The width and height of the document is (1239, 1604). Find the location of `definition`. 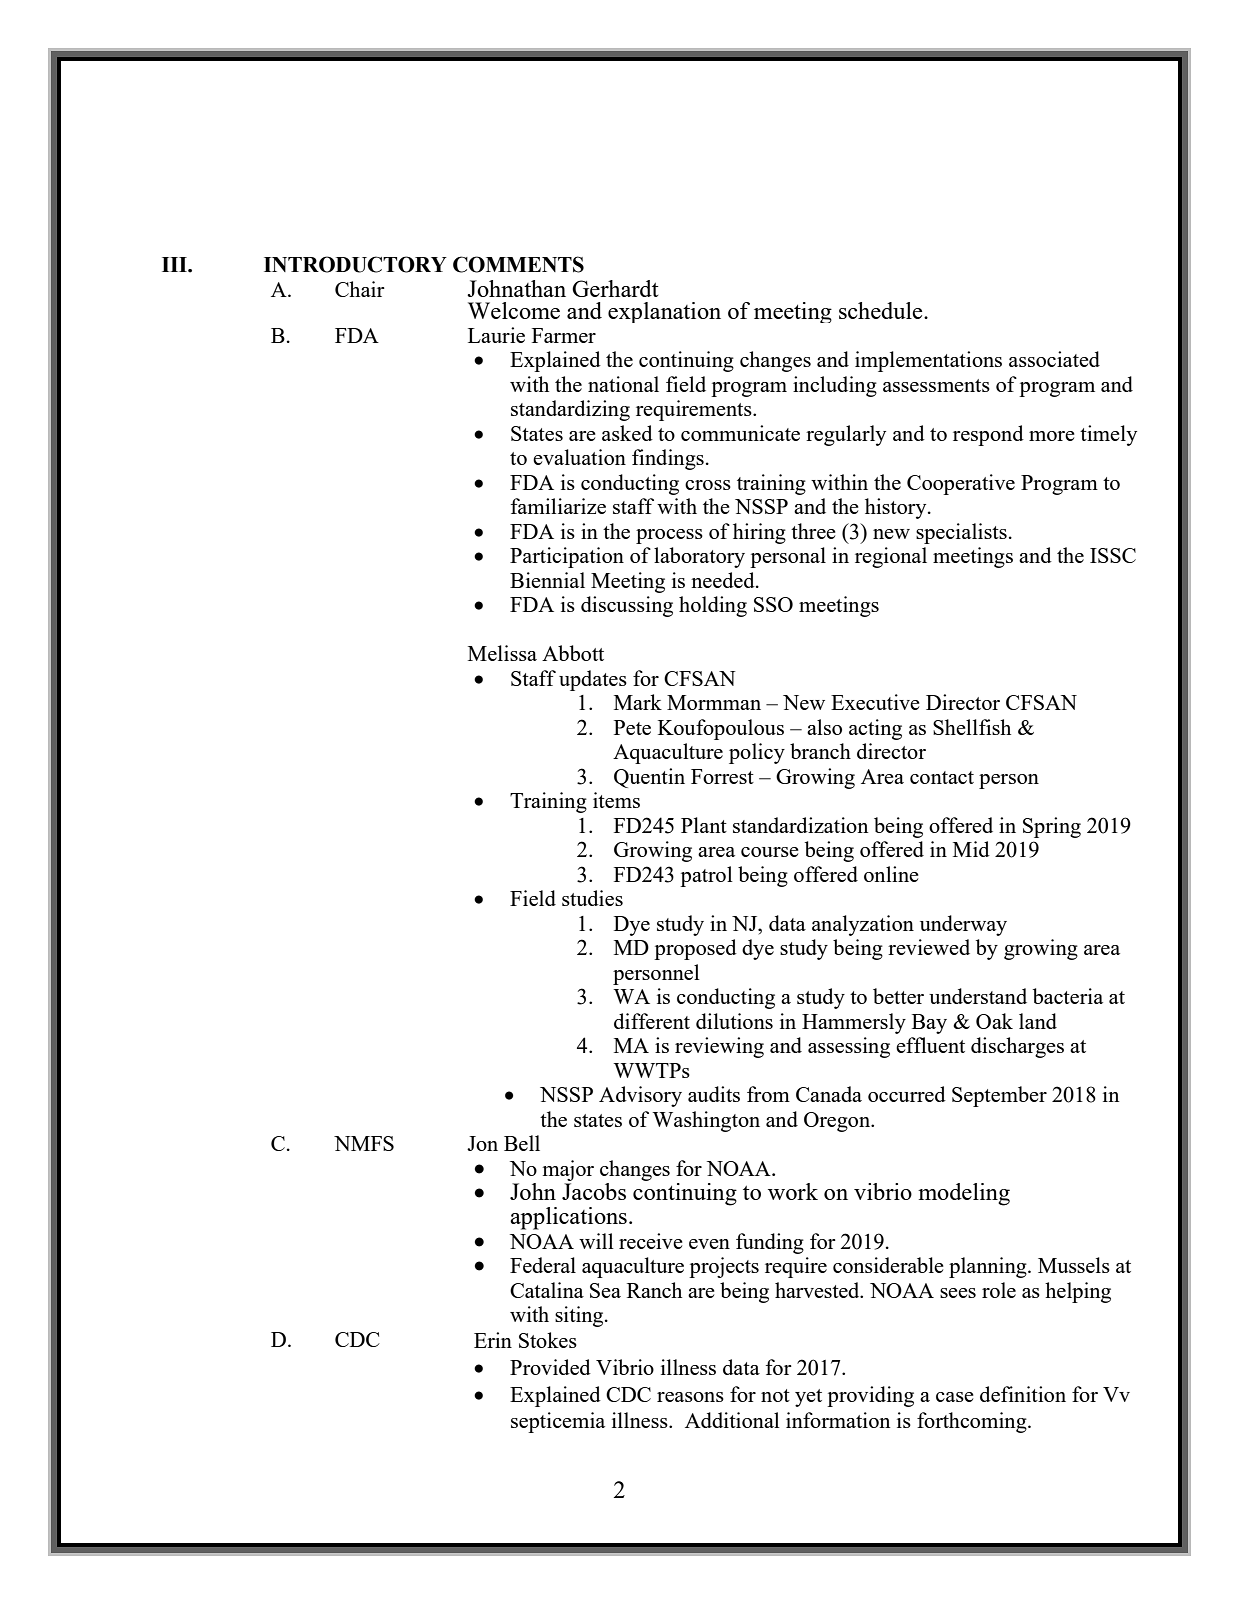

definition is located at coordinates (1023, 1394).
